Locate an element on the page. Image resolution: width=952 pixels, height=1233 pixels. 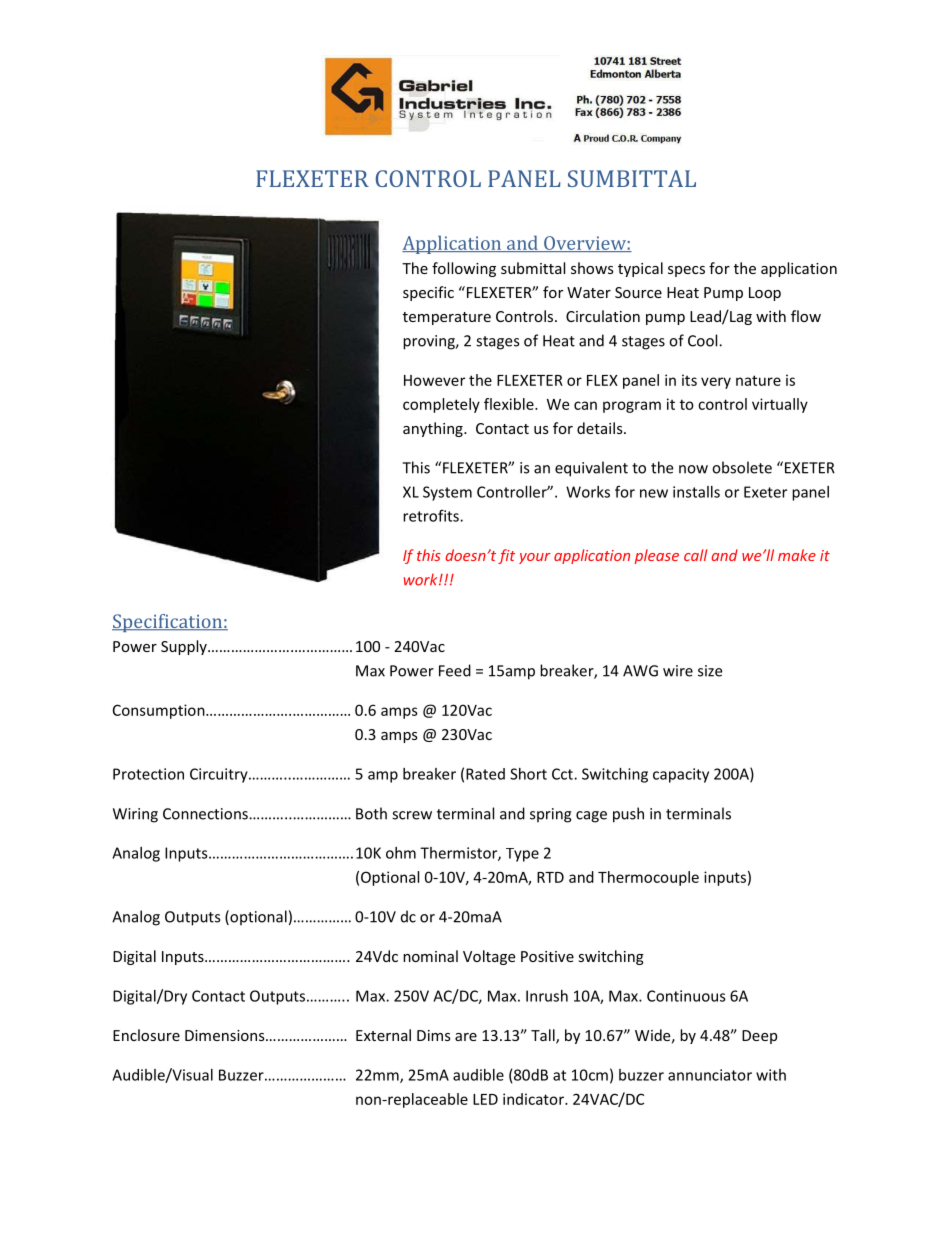
LED is located at coordinates (485, 1099).
